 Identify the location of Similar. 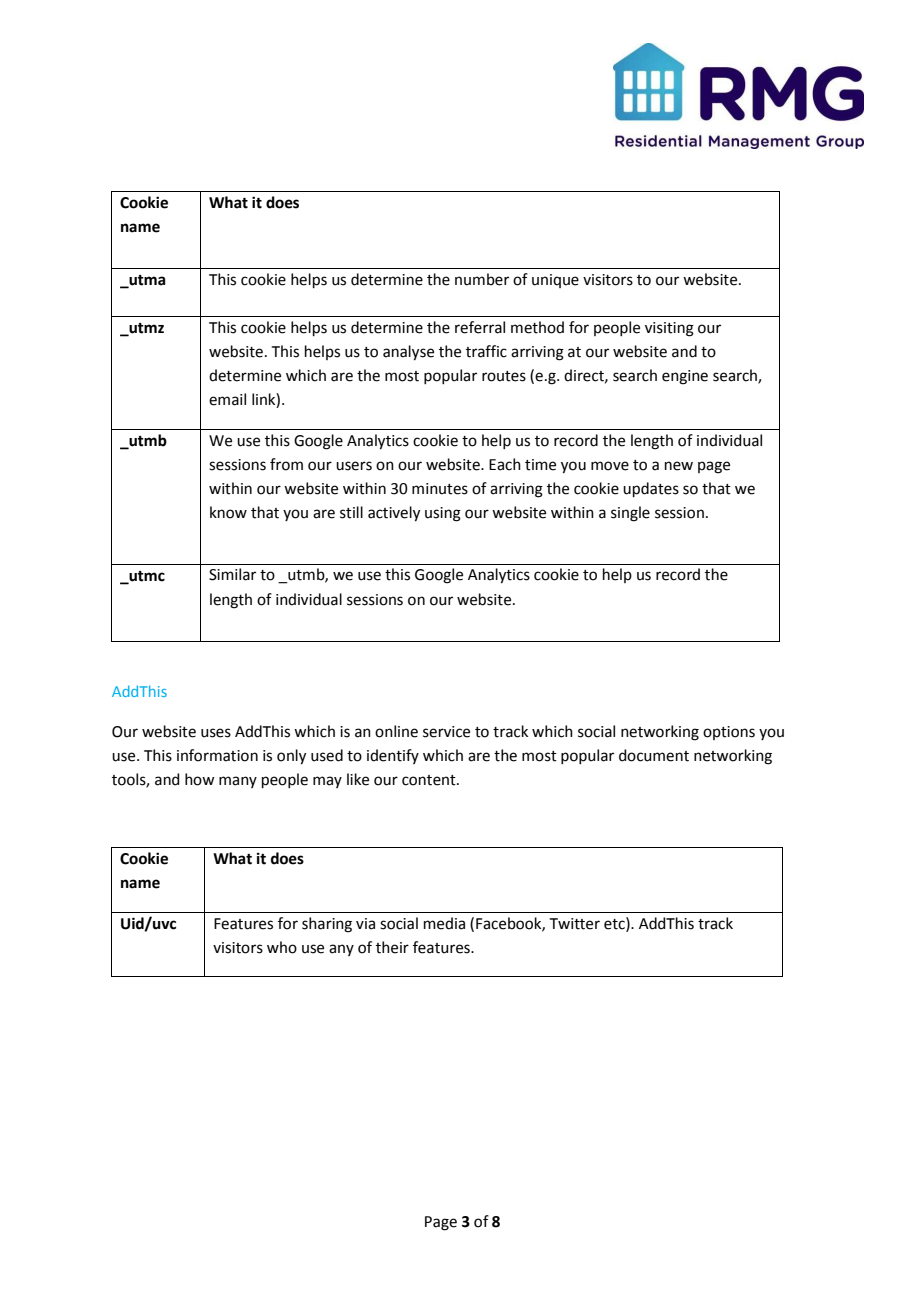
(232, 574).
